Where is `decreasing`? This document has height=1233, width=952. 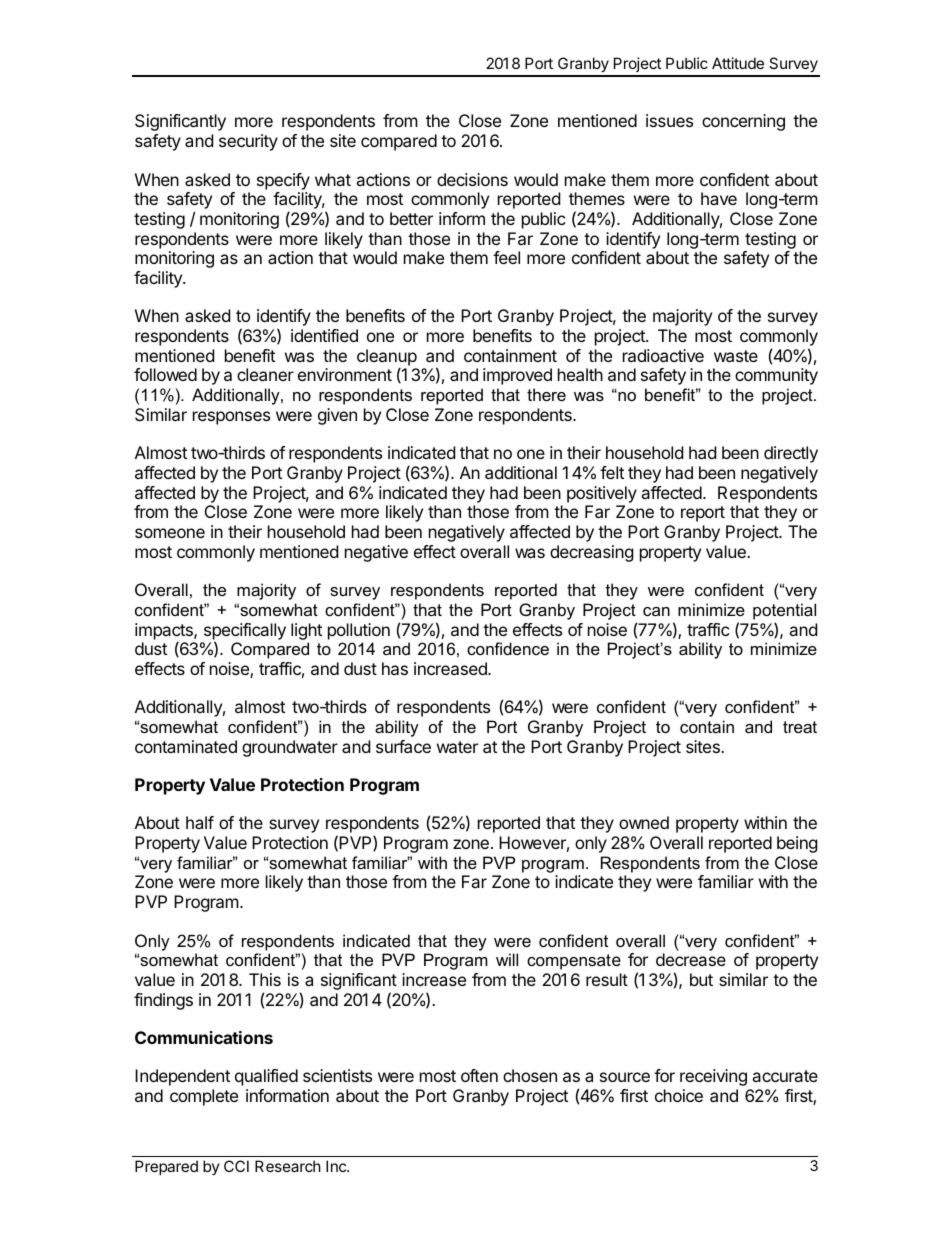
decreasing is located at coordinates (592, 553).
